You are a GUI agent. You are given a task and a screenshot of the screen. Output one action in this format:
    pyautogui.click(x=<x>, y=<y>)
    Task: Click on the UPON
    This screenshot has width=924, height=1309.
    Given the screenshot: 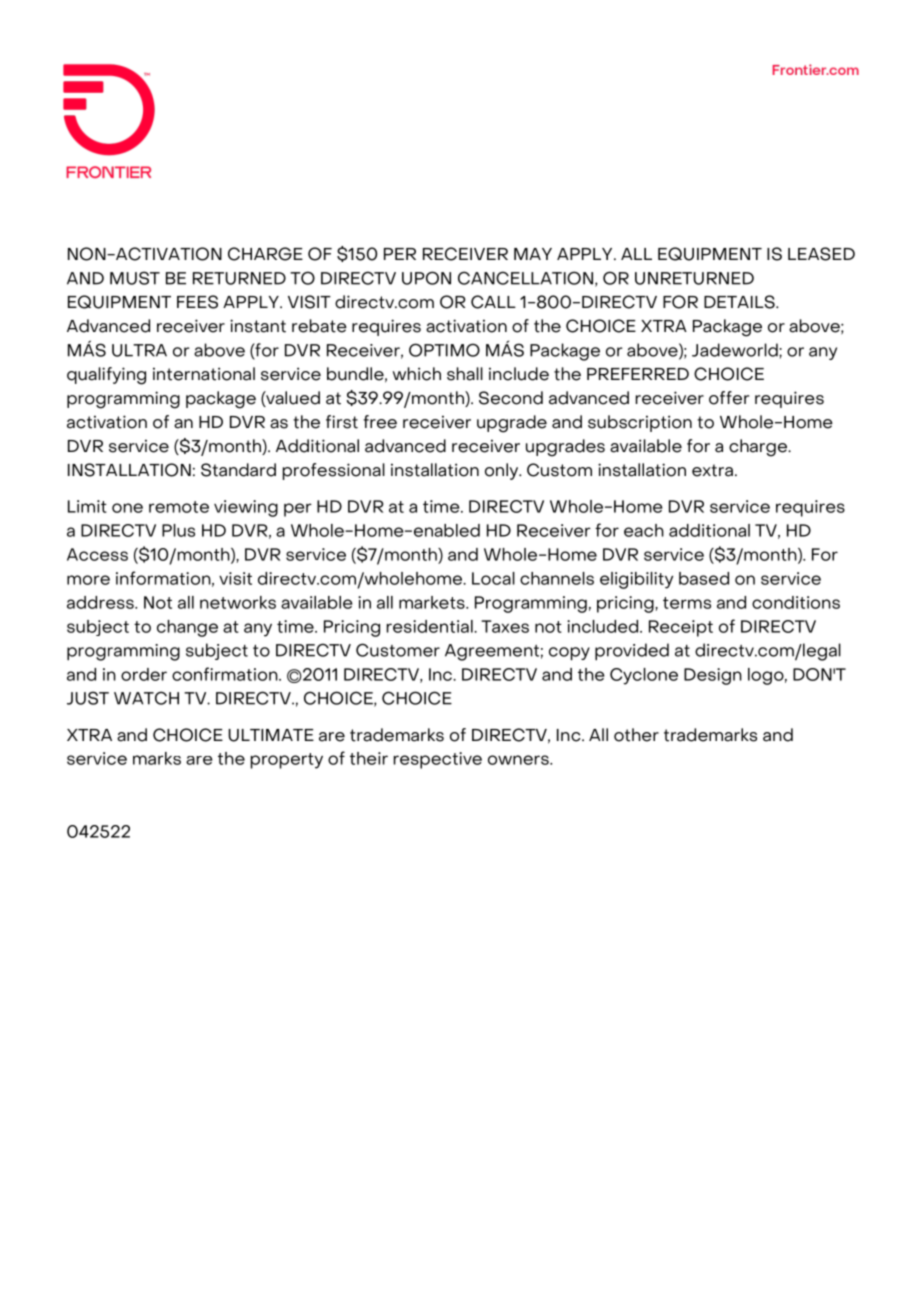 What is the action you would take?
    pyautogui.click(x=426, y=278)
